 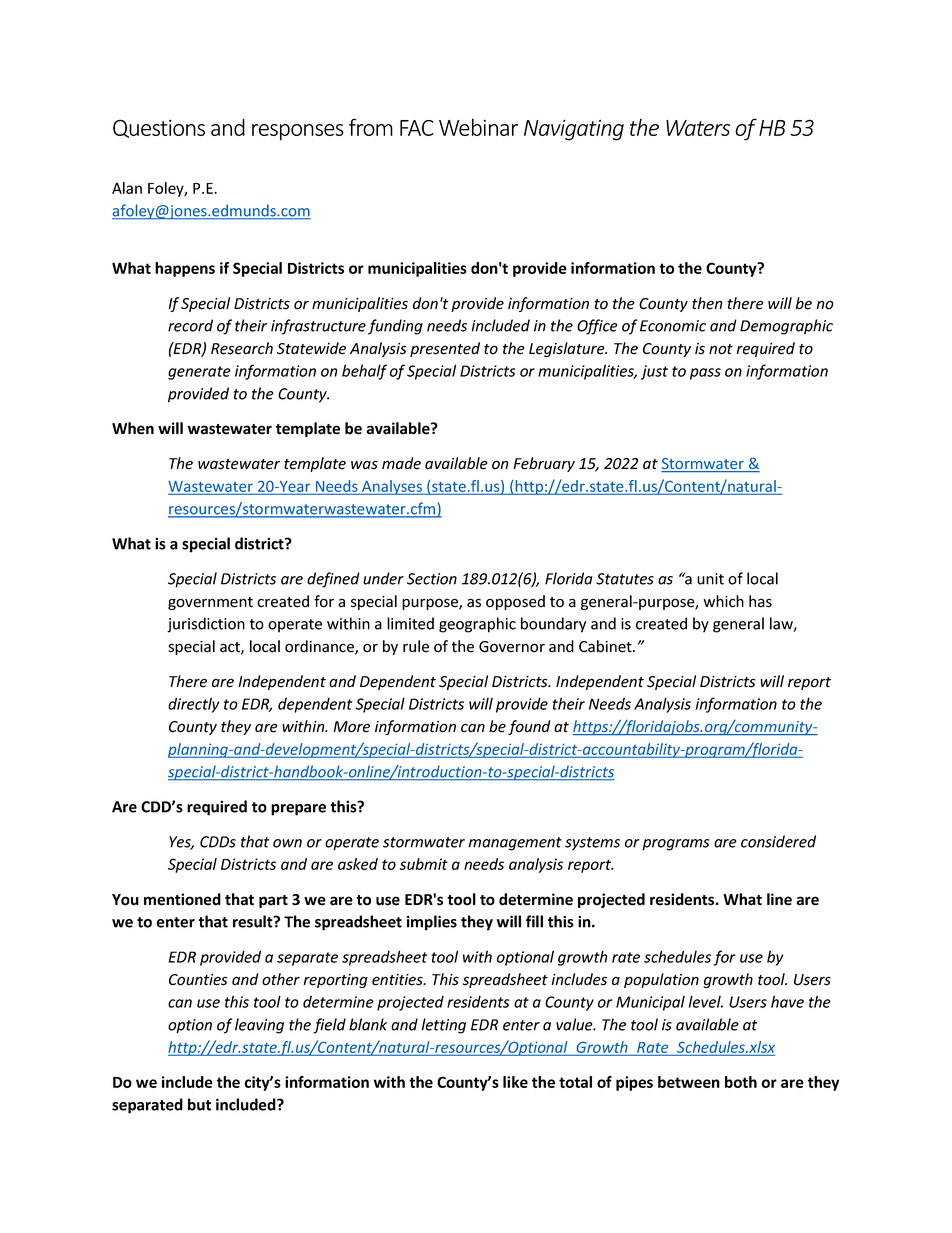 I want to click on found, so click(x=529, y=727).
